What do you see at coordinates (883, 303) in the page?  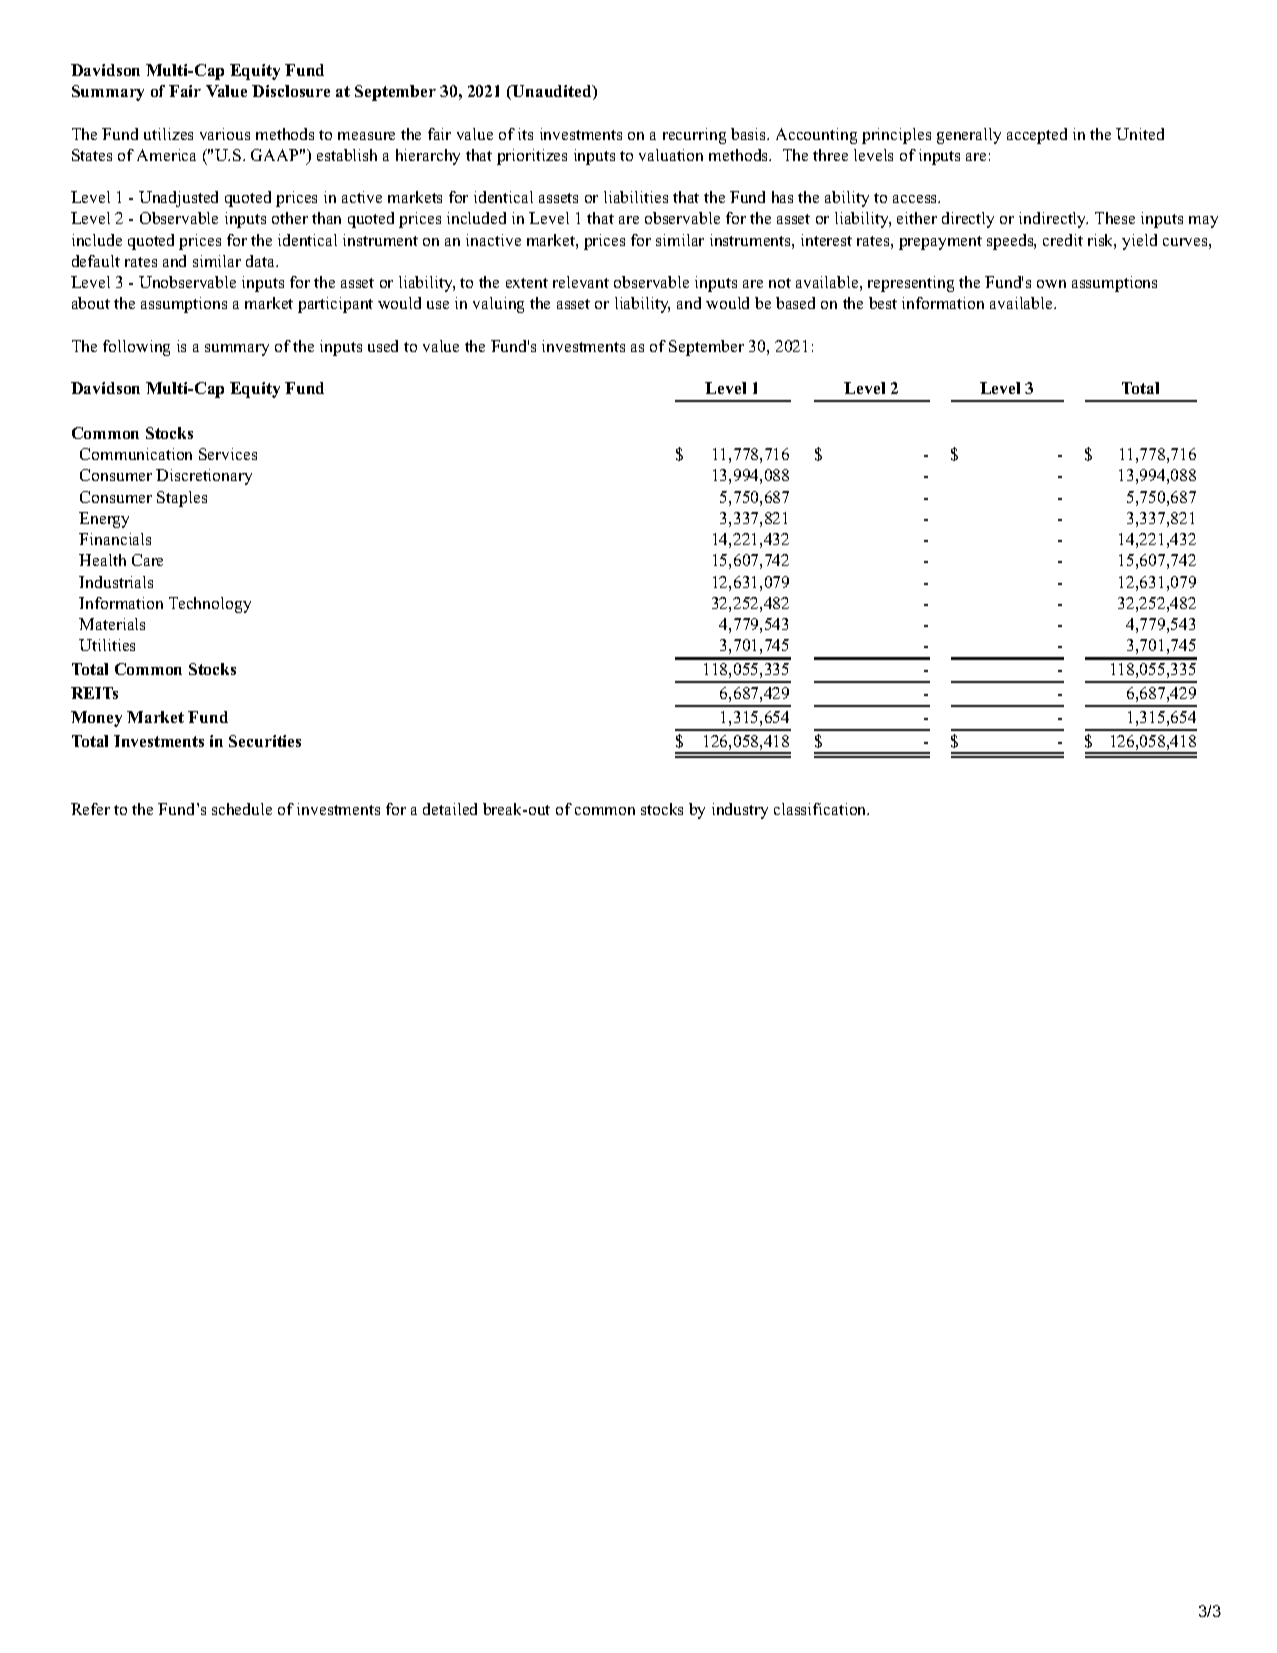 I see `best` at bounding box center [883, 303].
